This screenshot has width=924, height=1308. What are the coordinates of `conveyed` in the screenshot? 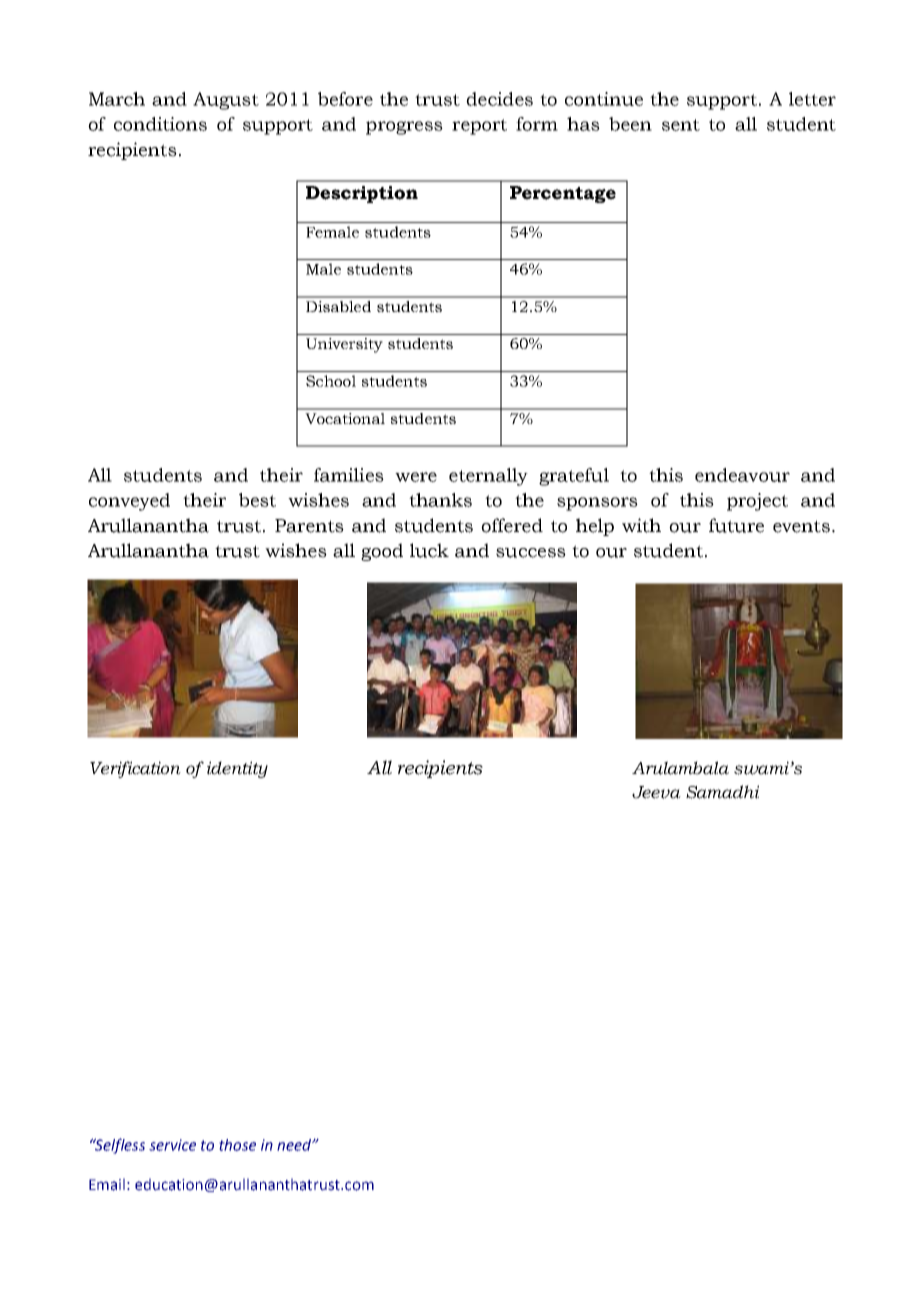 It's located at (129, 502).
